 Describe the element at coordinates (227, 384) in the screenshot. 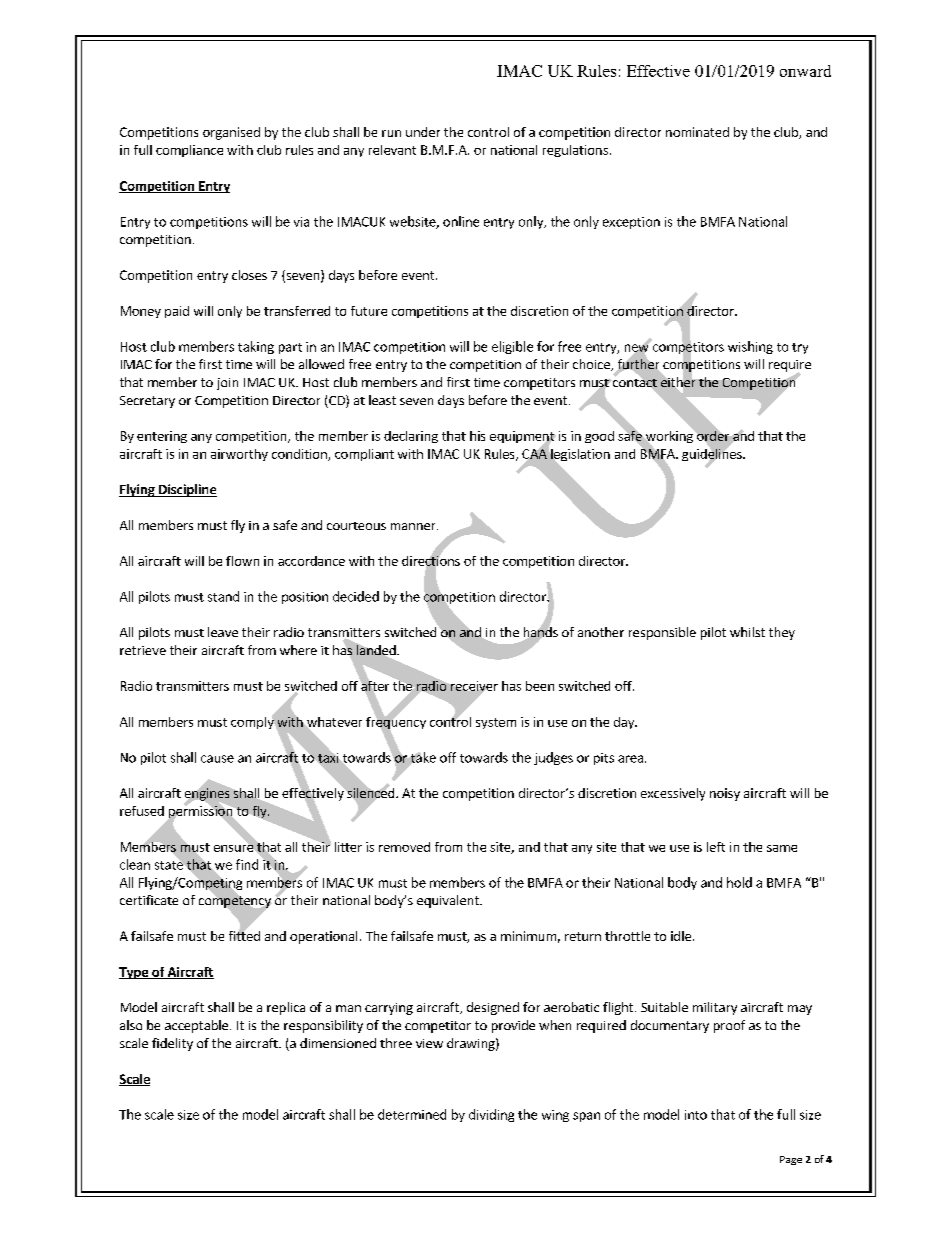

I see `join` at that location.
